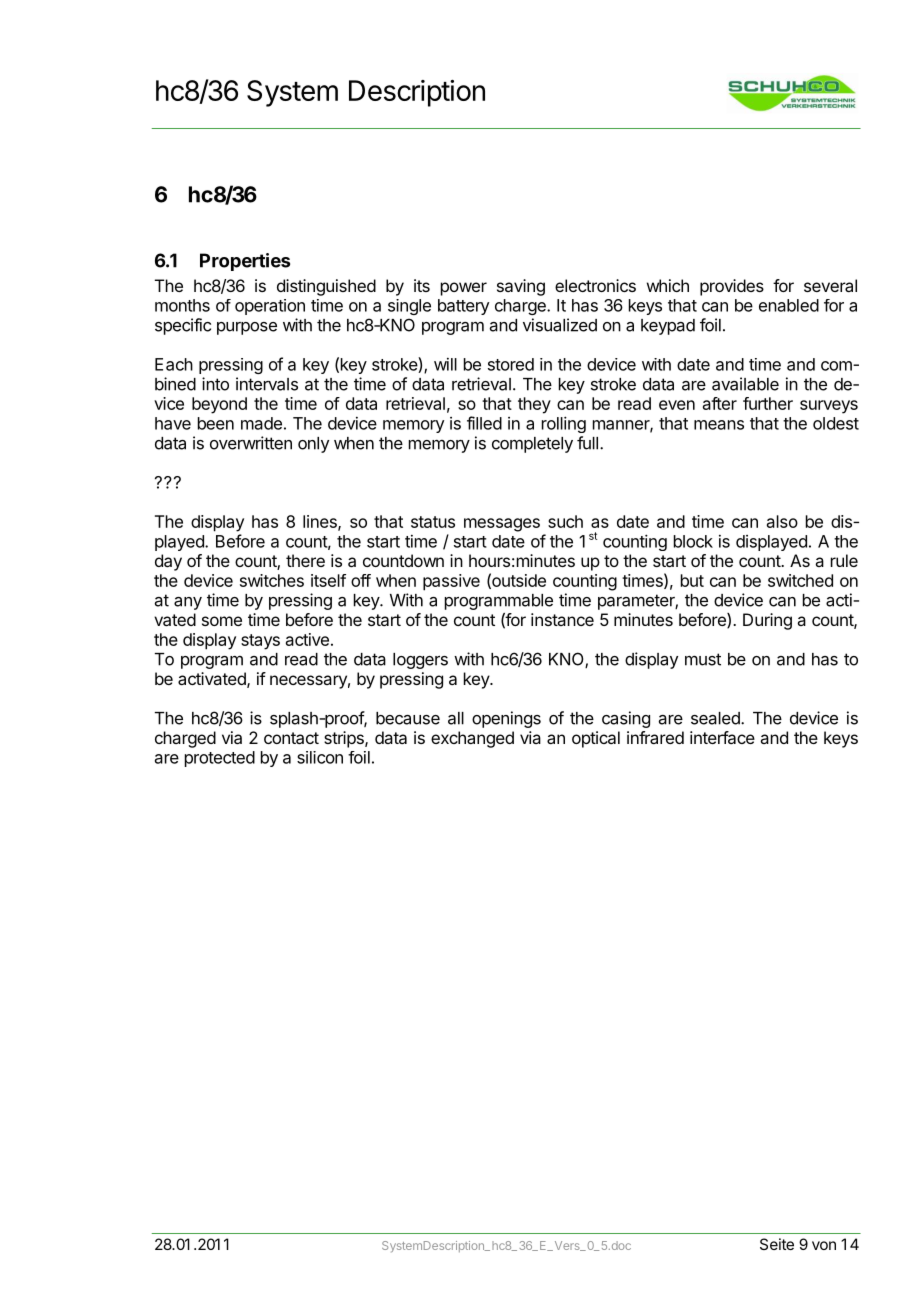  Describe the element at coordinates (777, 1244) in the screenshot. I see `Seite` at that location.
